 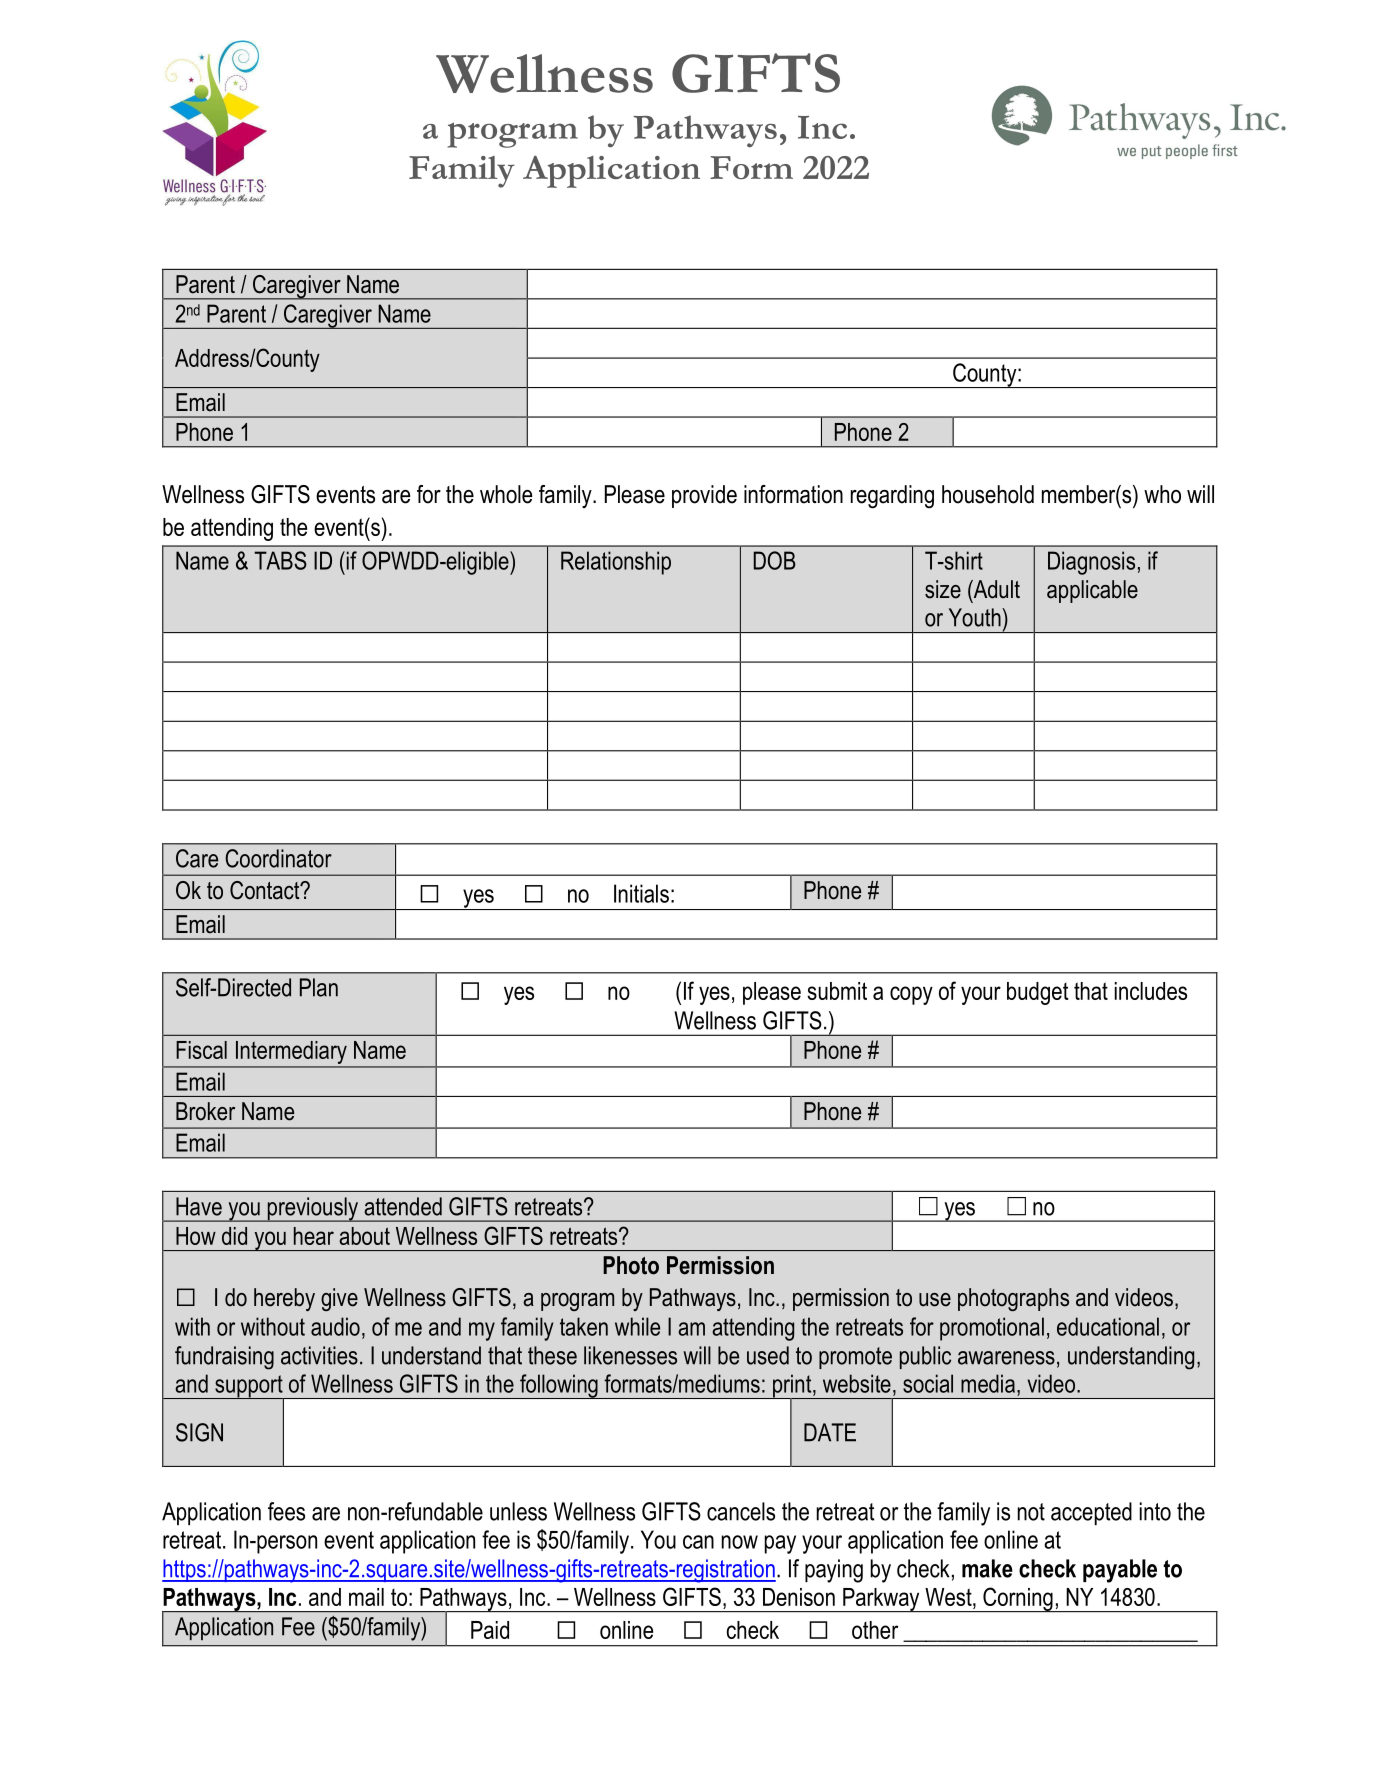 I want to click on Fiscal, so click(x=201, y=1050).
